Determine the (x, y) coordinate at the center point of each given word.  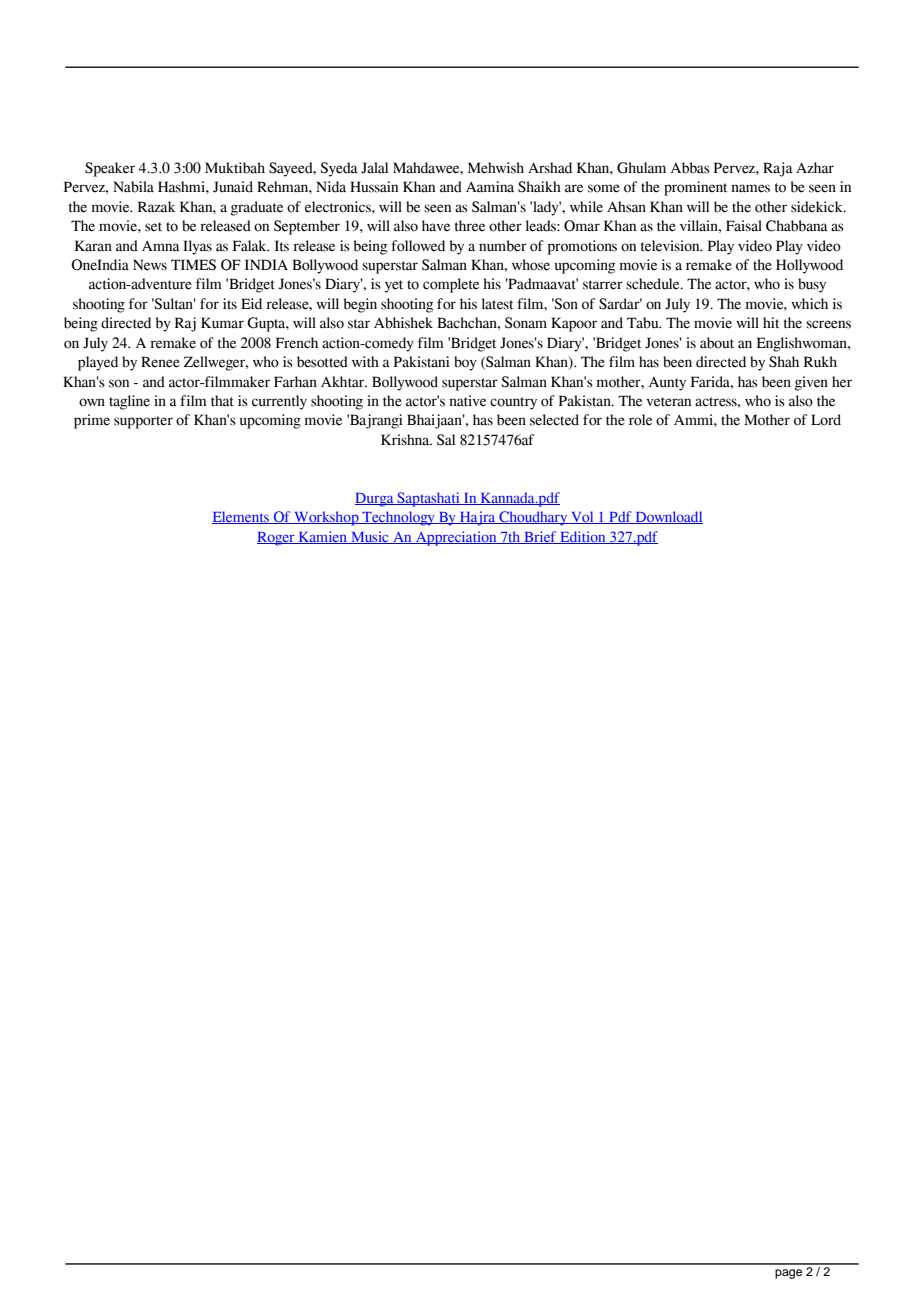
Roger (277, 539)
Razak (157, 207)
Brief (540, 537)
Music (370, 537)
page (788, 1274)
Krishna (406, 440)
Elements (241, 517)
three (470, 226)
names (750, 188)
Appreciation (456, 538)
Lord (826, 420)
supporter (143, 422)
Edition (583, 537)
